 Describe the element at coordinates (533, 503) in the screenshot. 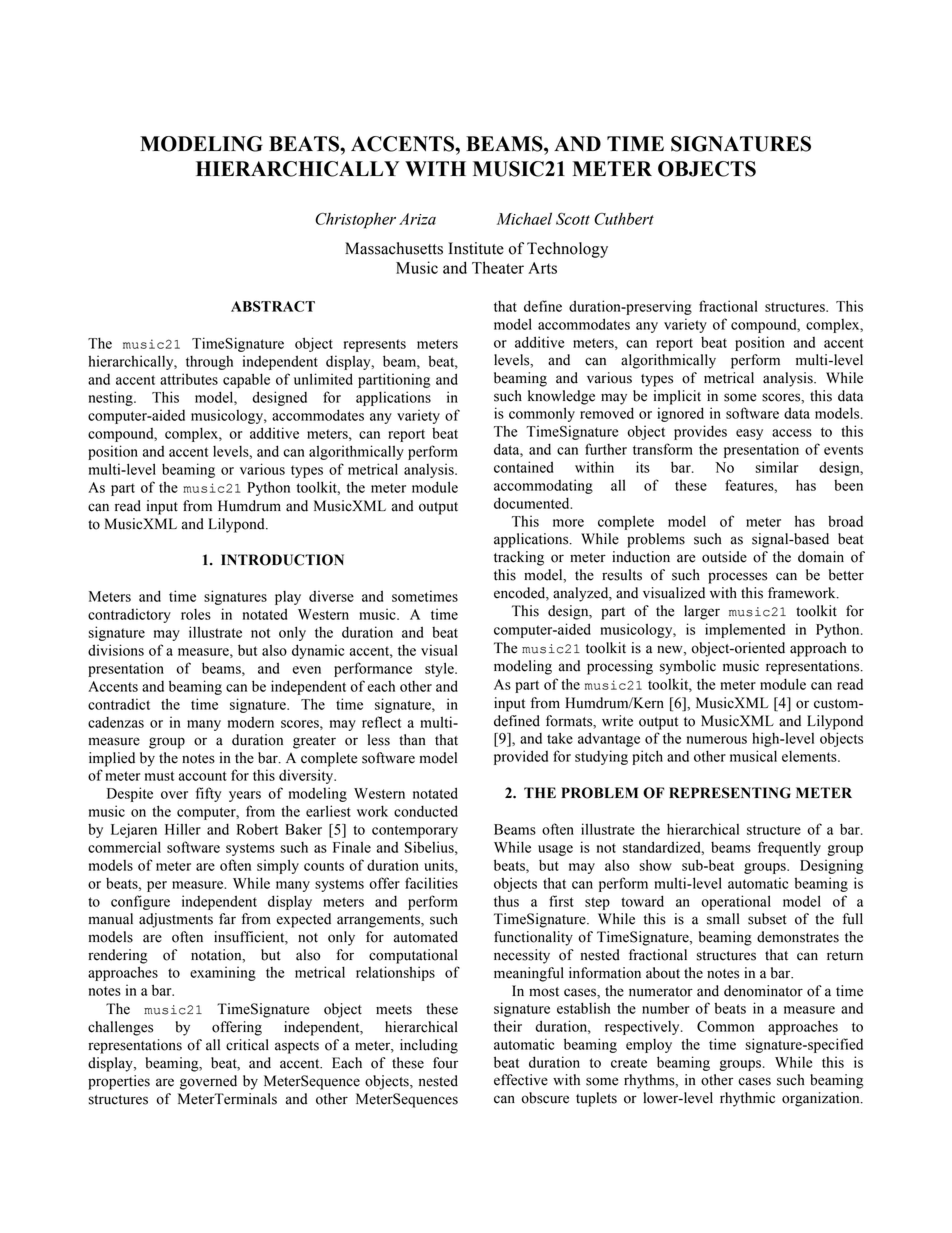

I see `documented` at that location.
